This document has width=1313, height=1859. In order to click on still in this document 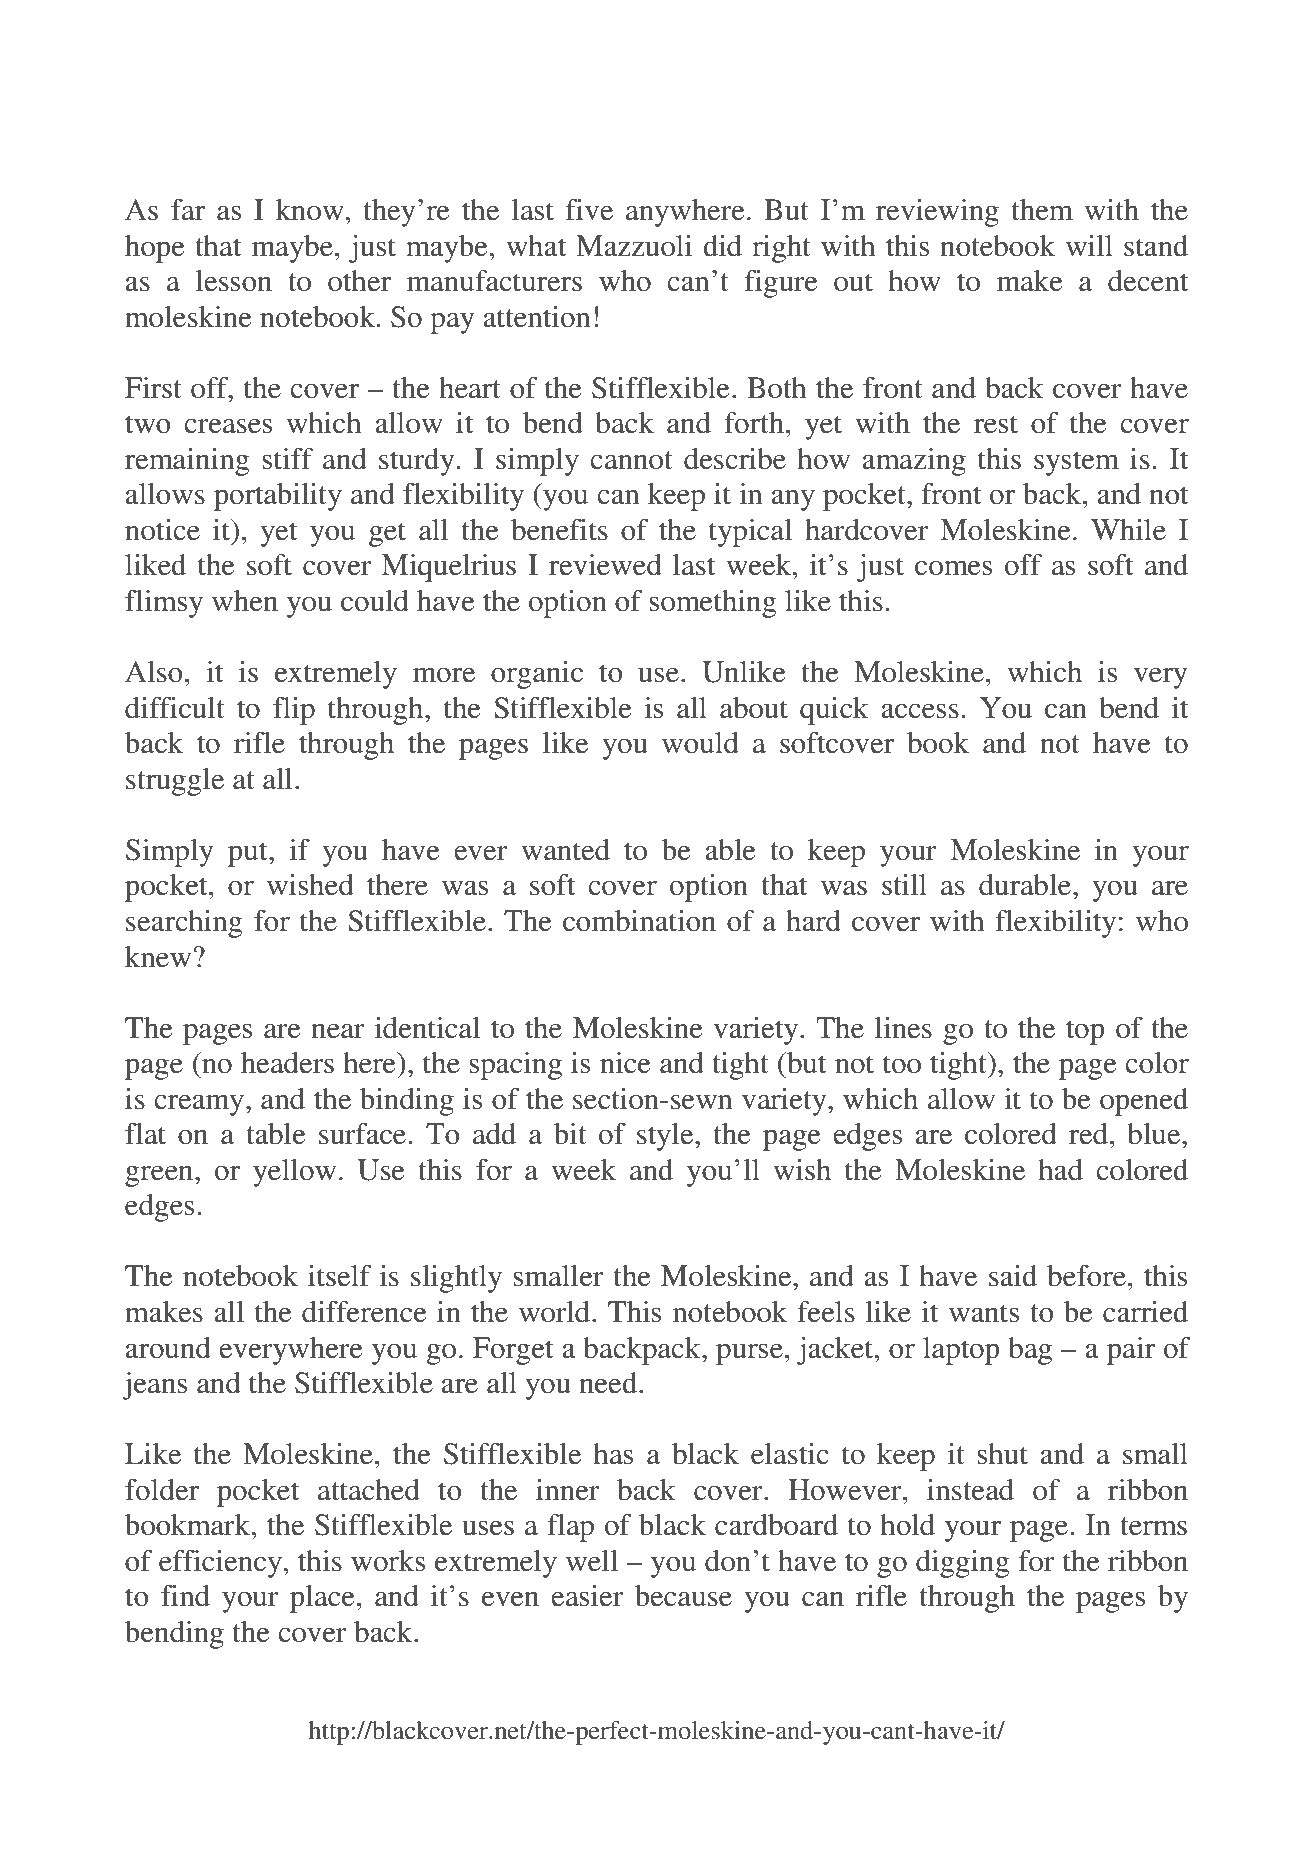, I will do `click(904, 885)`.
